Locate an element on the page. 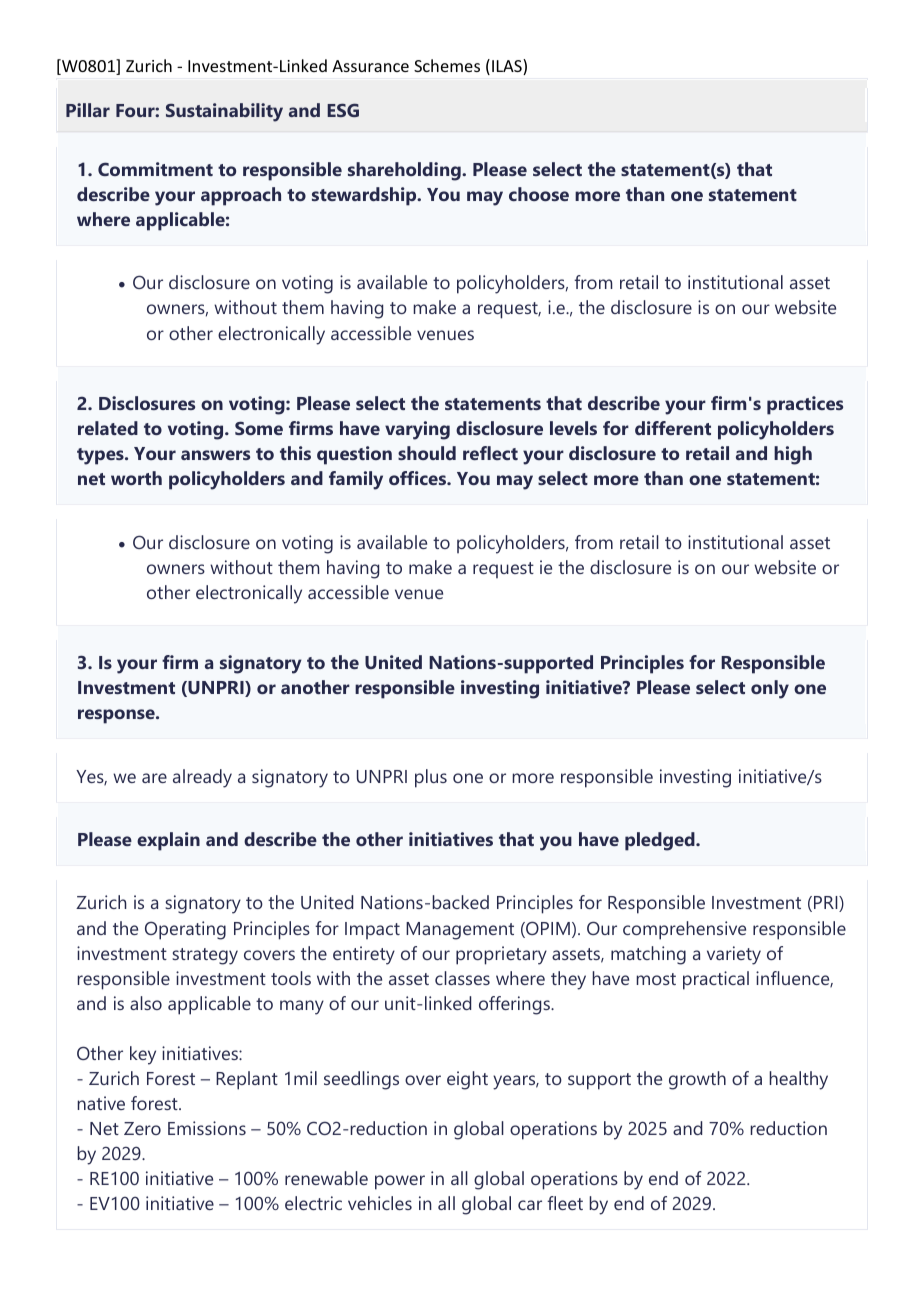 This document has height=1308, width=924. Schemes is located at coordinates (447, 65).
